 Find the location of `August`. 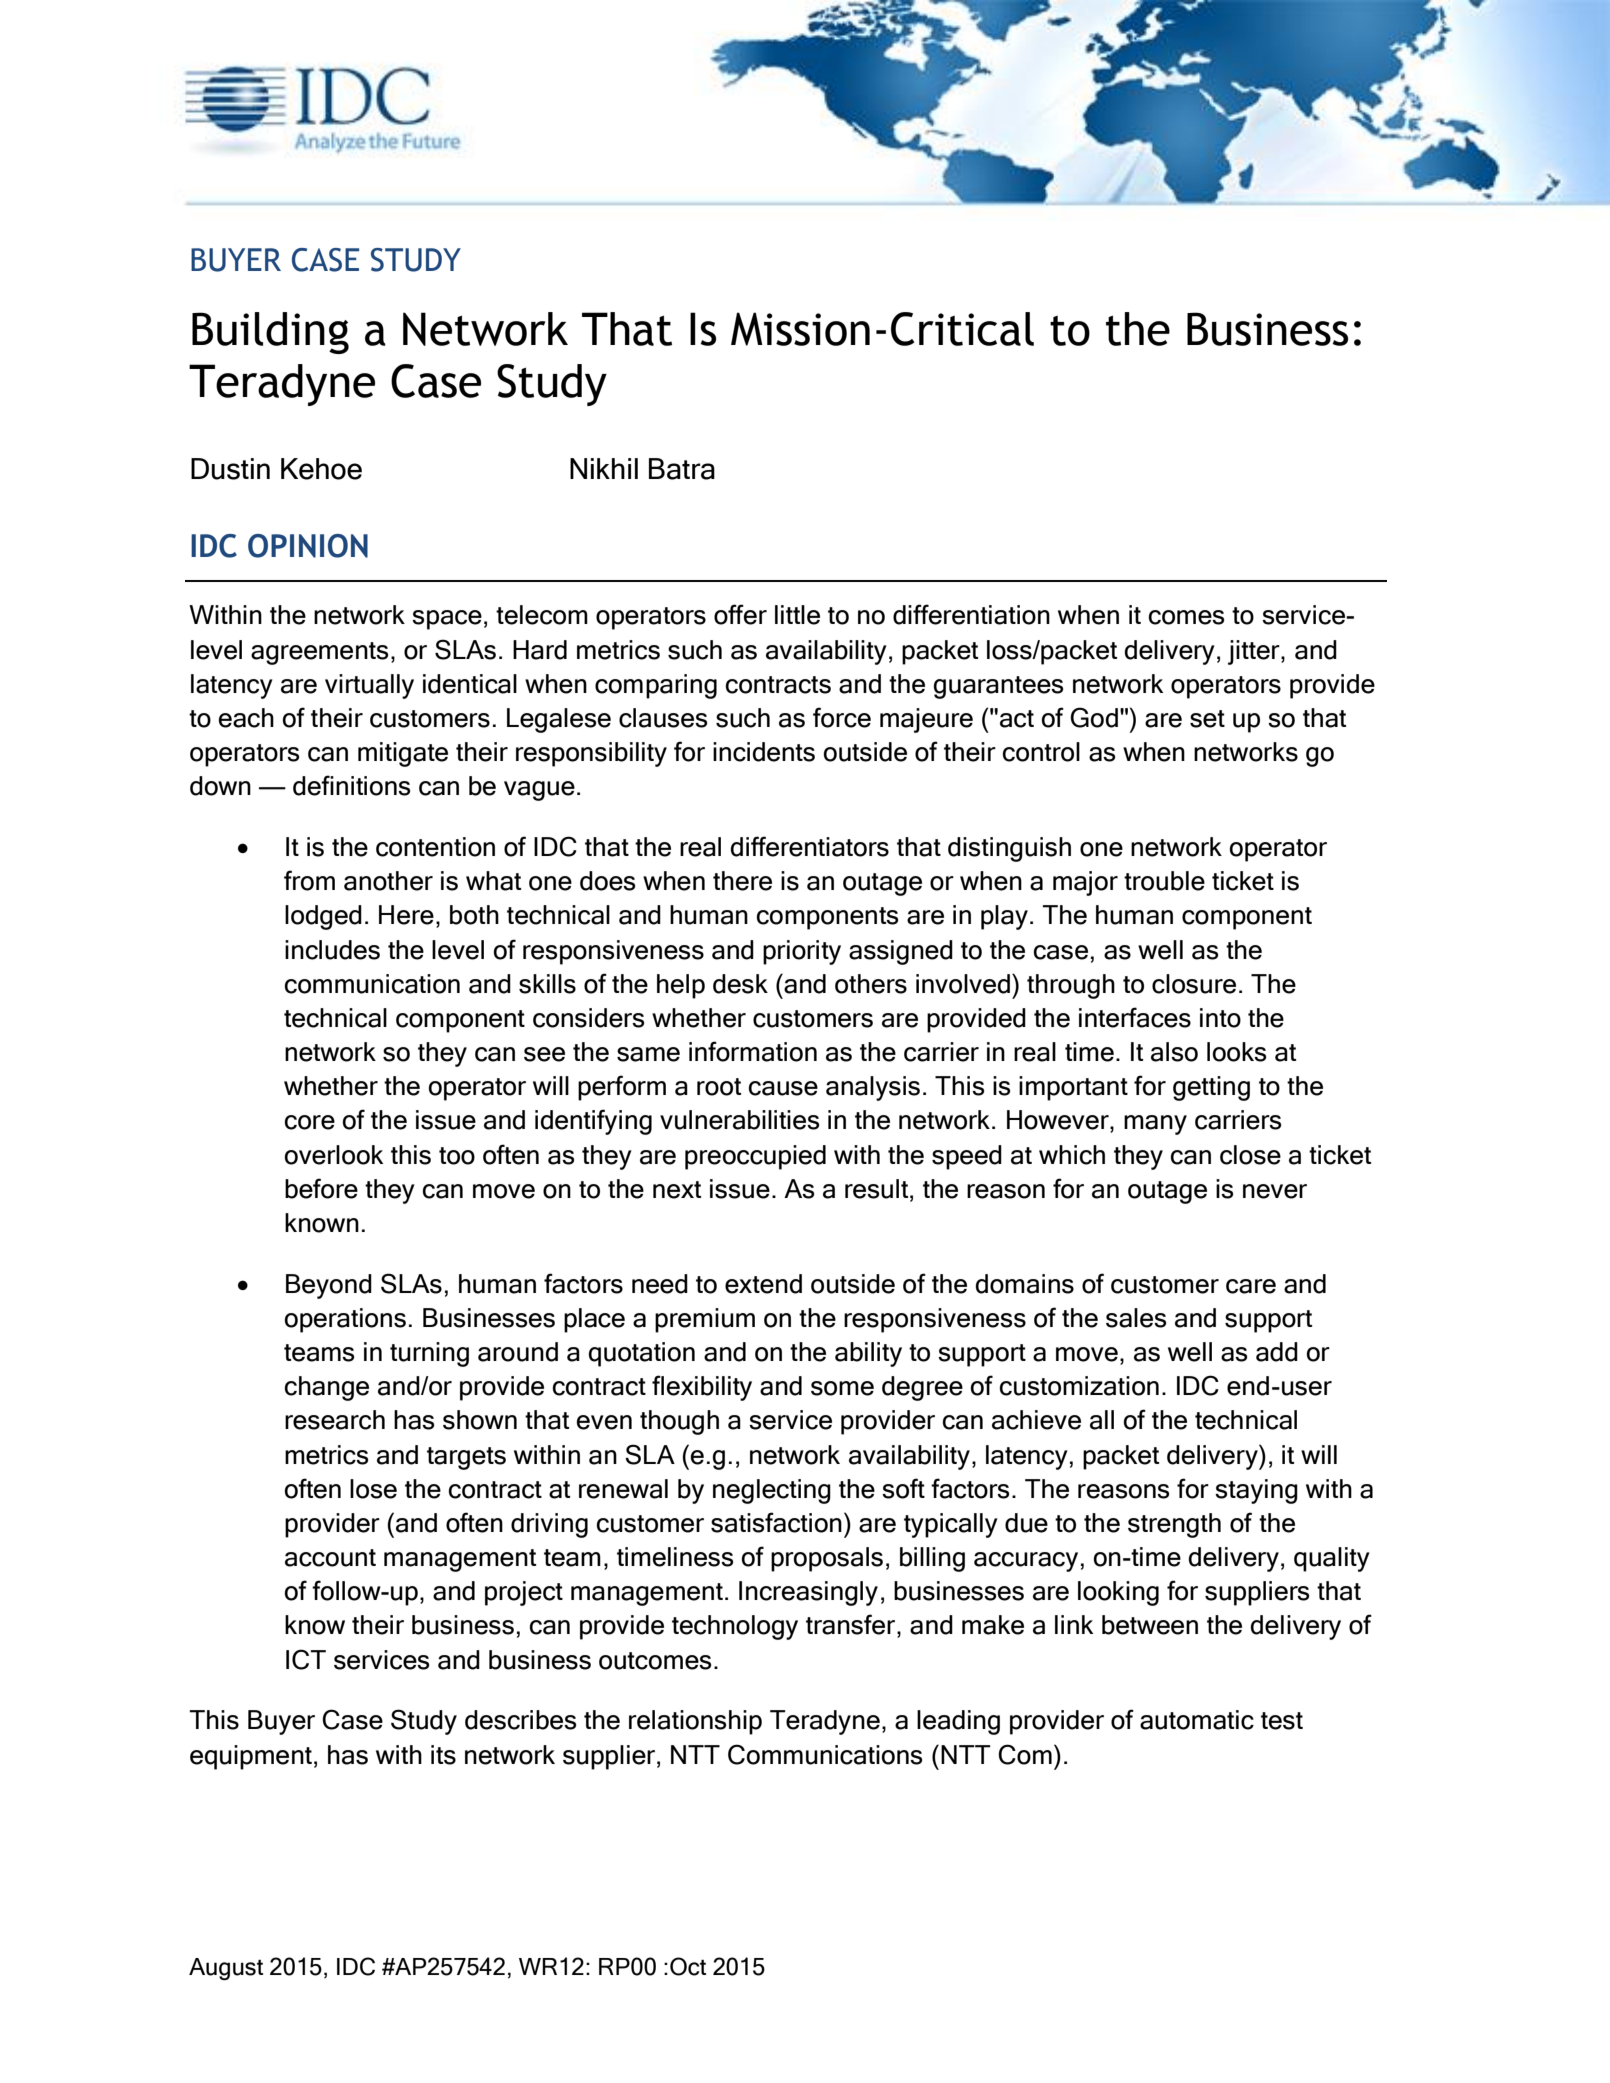

August is located at coordinates (226, 1969).
